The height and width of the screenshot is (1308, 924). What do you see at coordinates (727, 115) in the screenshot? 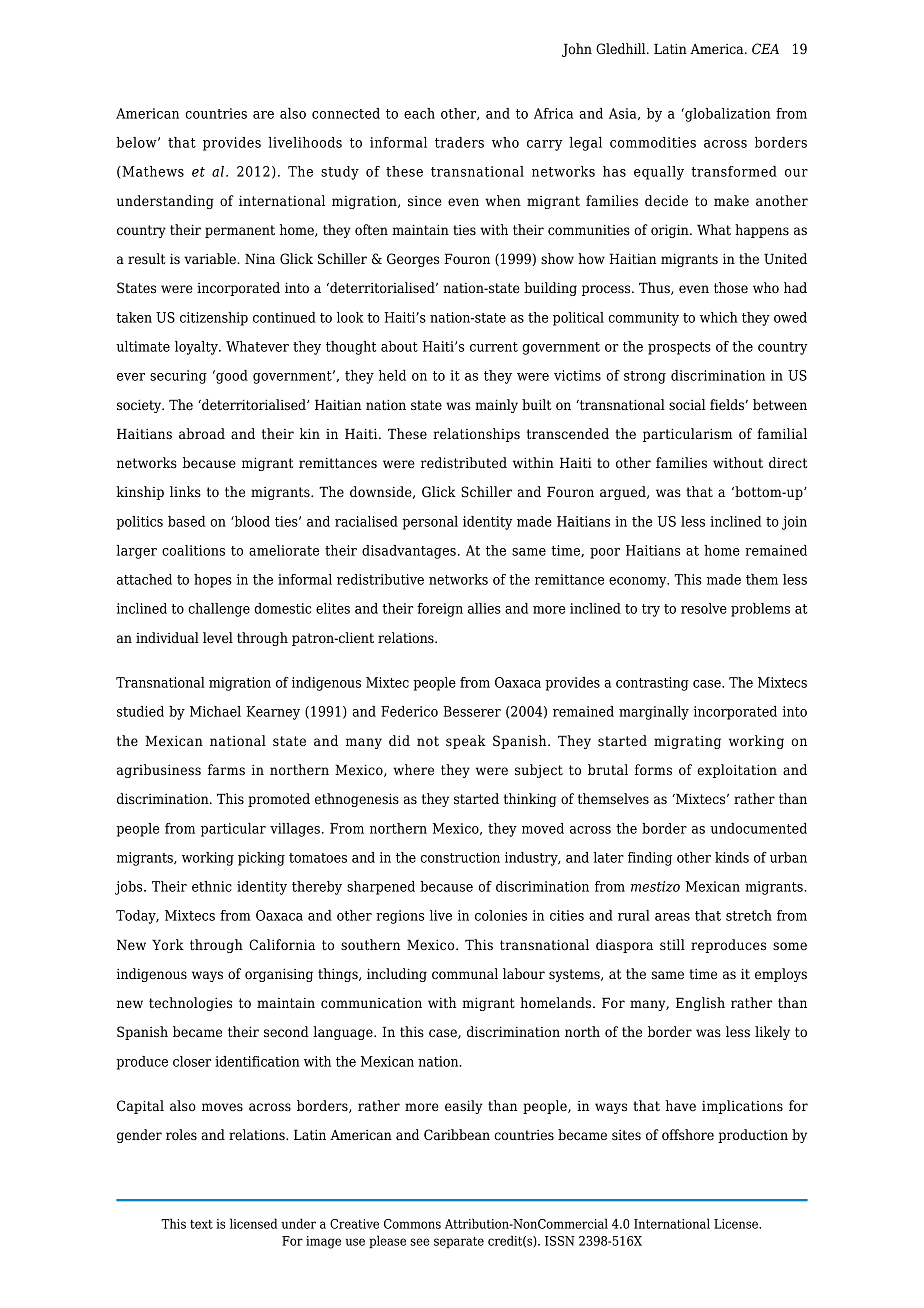
I see `globalization` at bounding box center [727, 115].
